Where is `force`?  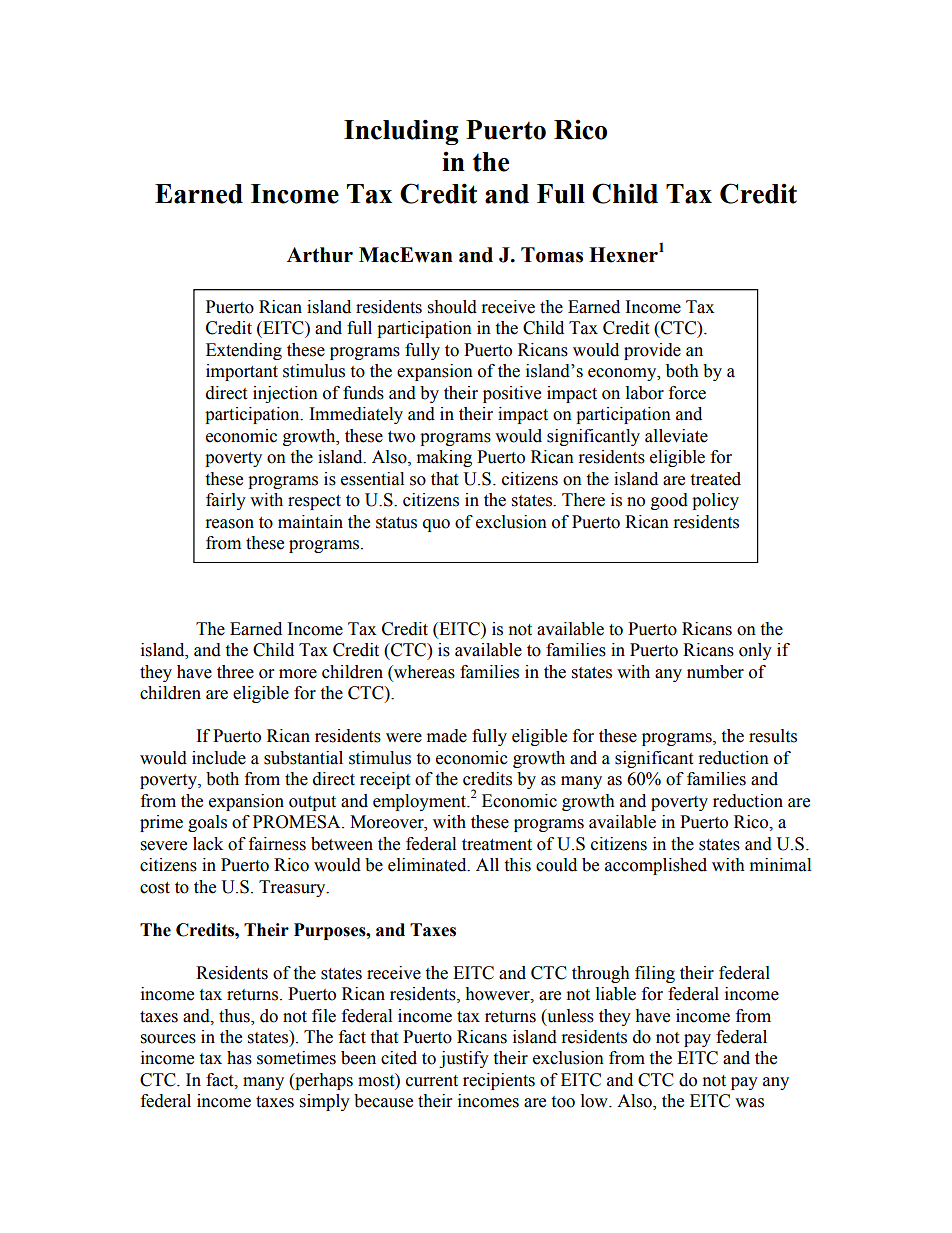 force is located at coordinates (687, 393).
